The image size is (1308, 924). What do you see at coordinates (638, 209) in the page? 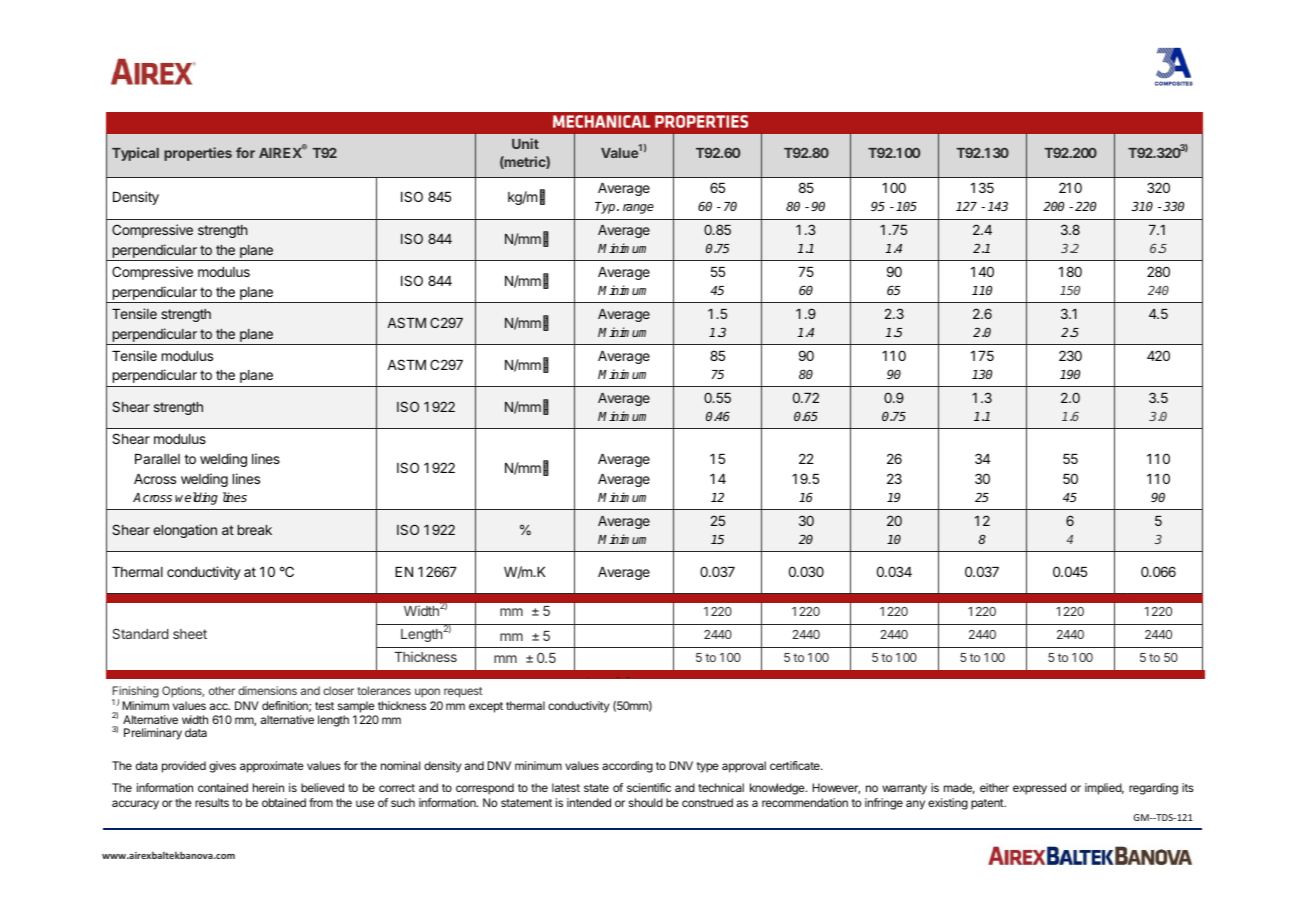
I see `range` at bounding box center [638, 209].
